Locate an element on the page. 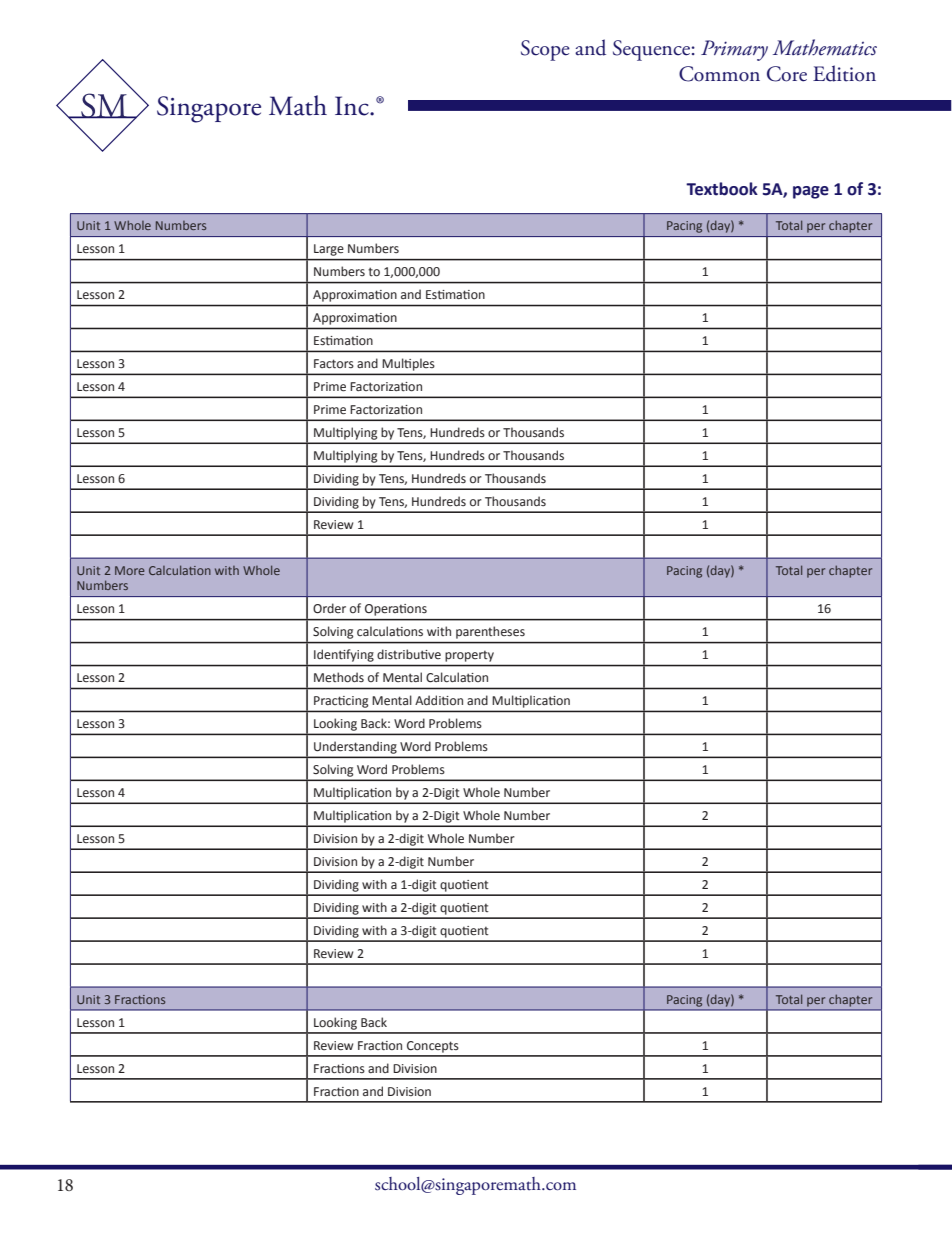  More is located at coordinates (129, 570).
